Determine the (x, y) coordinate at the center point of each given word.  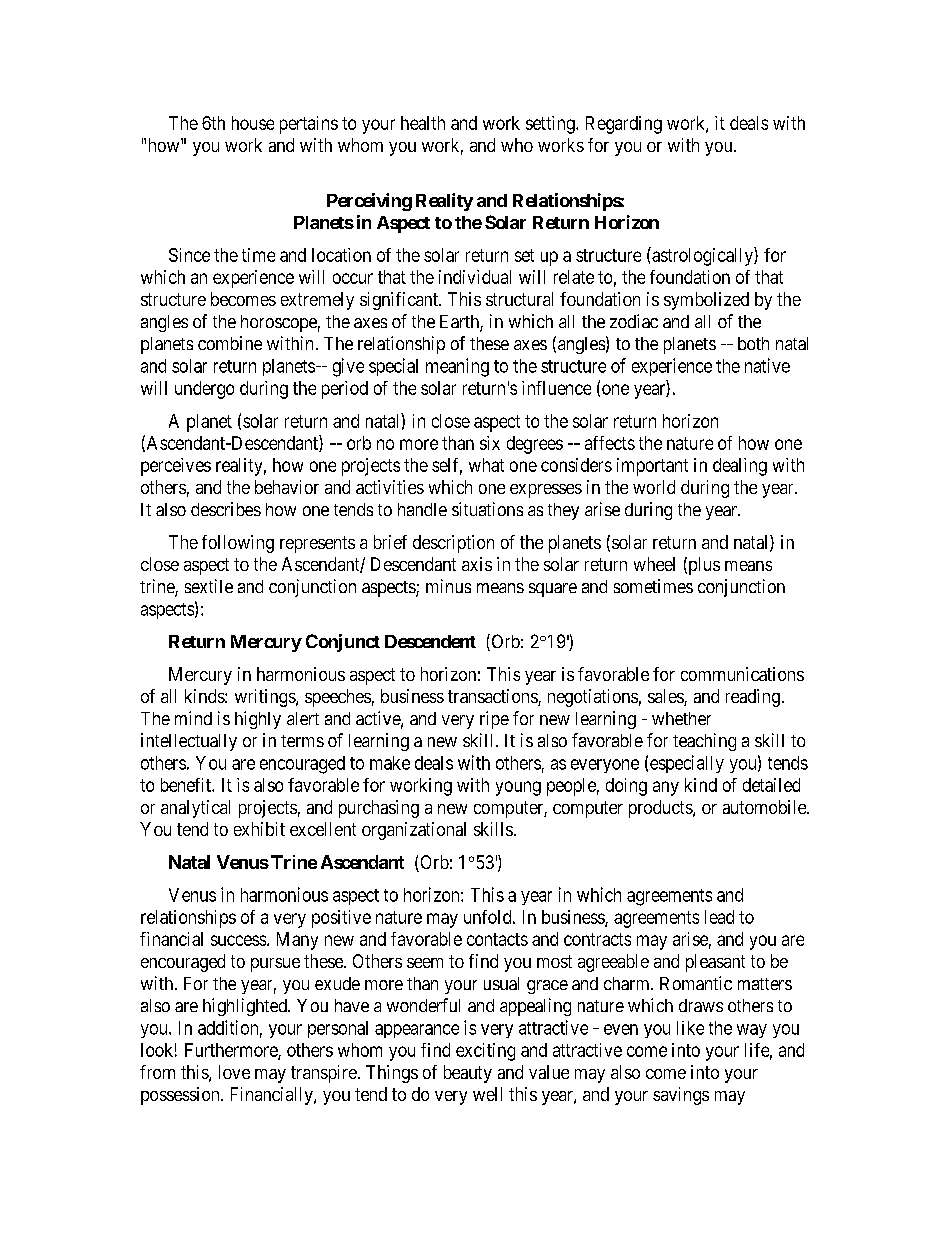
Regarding (624, 125)
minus (448, 586)
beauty (468, 1074)
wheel (654, 564)
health (423, 123)
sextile (209, 586)
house (253, 123)
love (234, 1072)
